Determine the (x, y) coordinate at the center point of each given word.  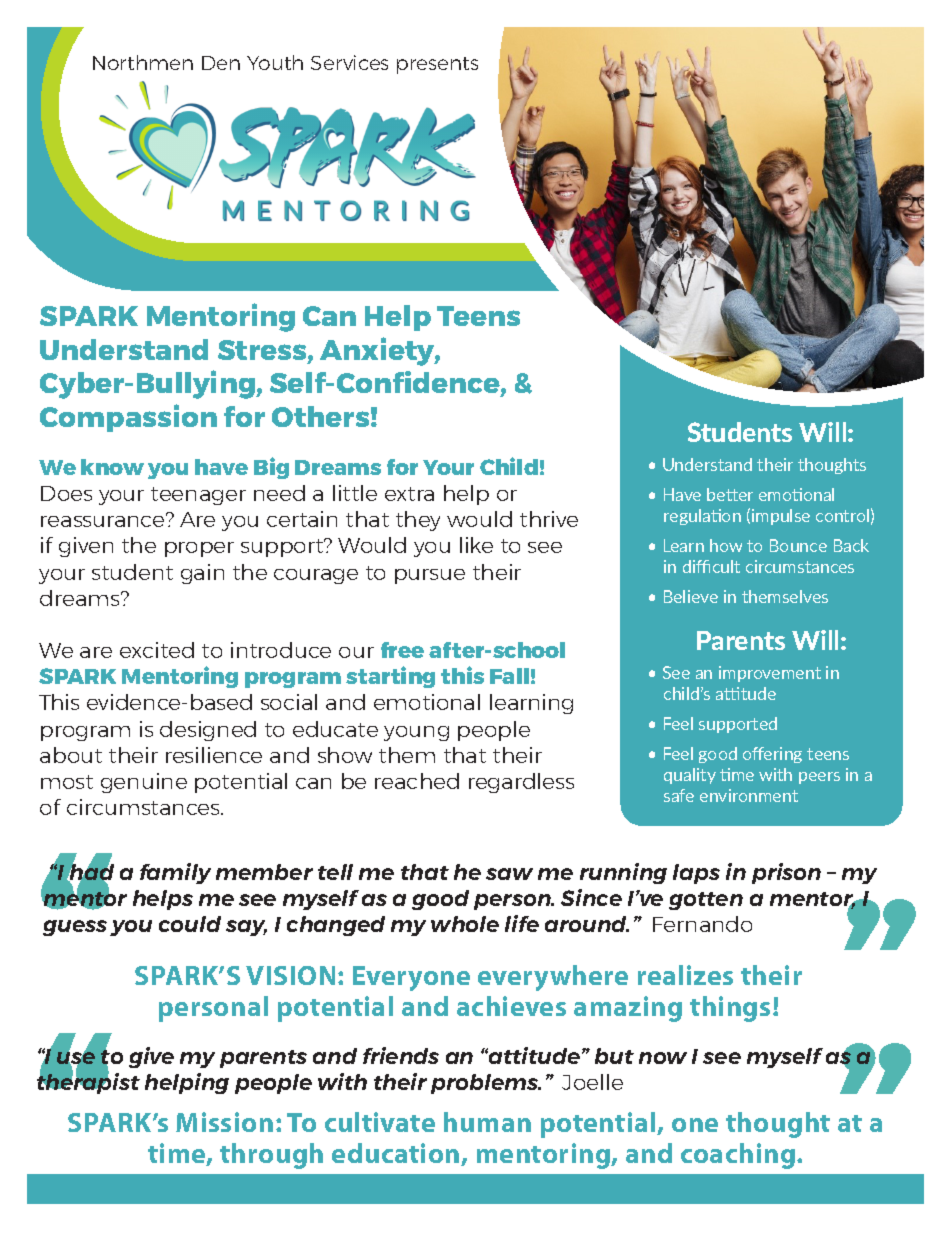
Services (349, 62)
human (487, 1122)
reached (417, 781)
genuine (144, 783)
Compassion (128, 418)
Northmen (143, 62)
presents (437, 65)
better (730, 494)
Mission (224, 1122)
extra (409, 494)
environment (749, 795)
